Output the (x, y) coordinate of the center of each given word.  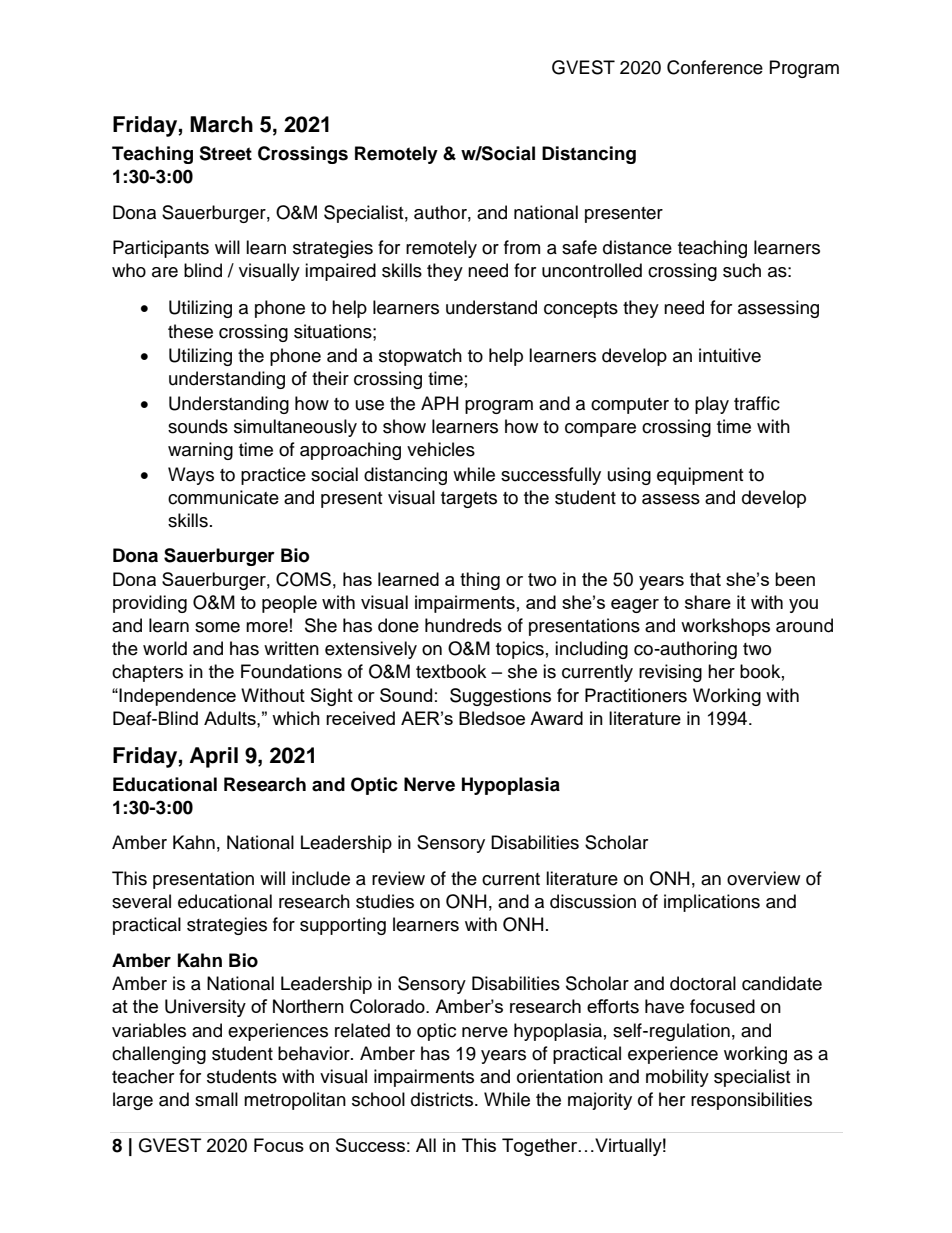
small (216, 1099)
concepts (581, 310)
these (190, 331)
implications (712, 903)
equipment (700, 476)
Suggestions (500, 697)
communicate (223, 497)
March (221, 124)
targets (469, 500)
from (522, 247)
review (398, 878)
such (742, 270)
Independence (177, 697)
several (141, 901)
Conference (715, 67)
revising (670, 673)
